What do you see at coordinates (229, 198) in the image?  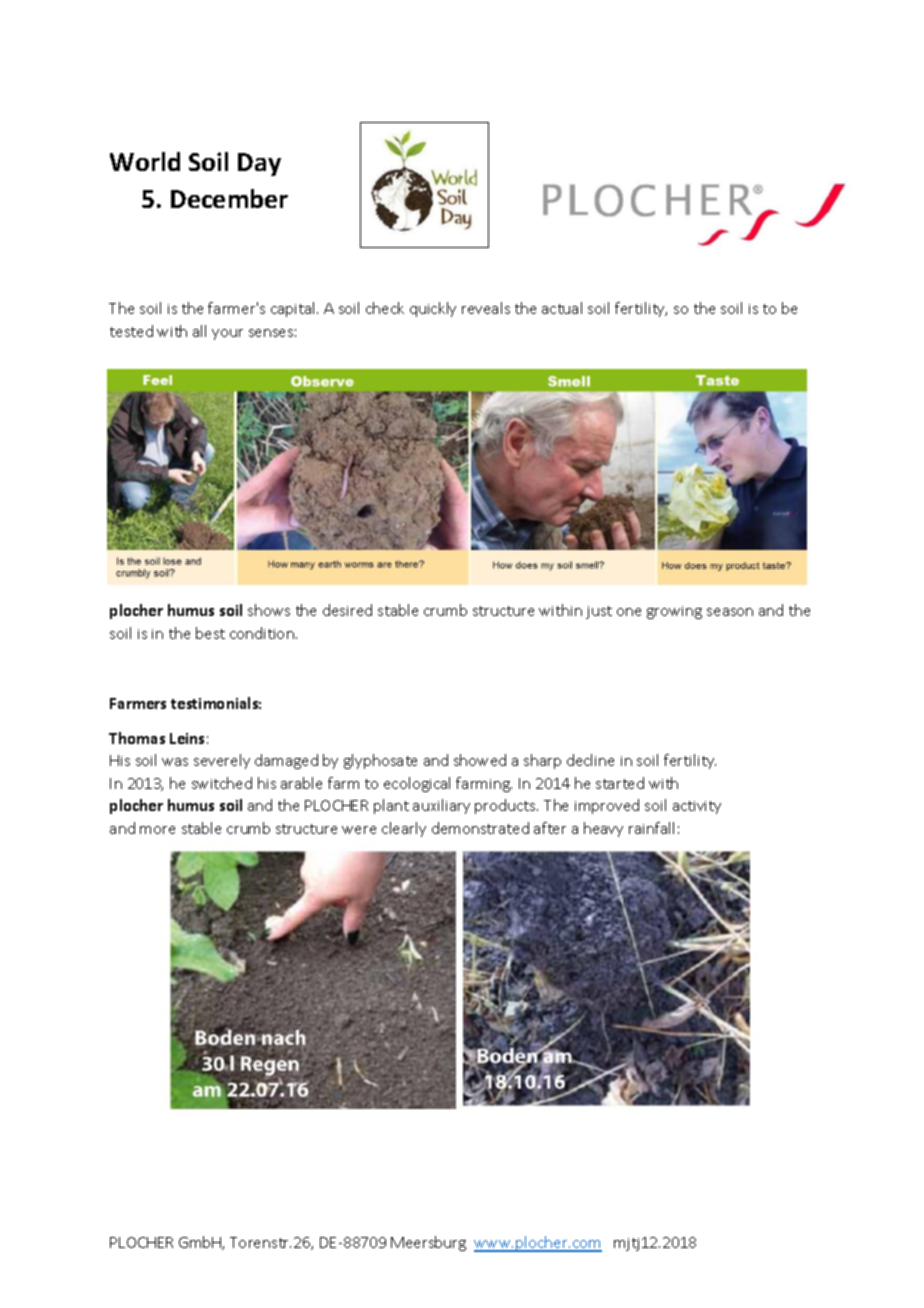 I see `December` at bounding box center [229, 198].
